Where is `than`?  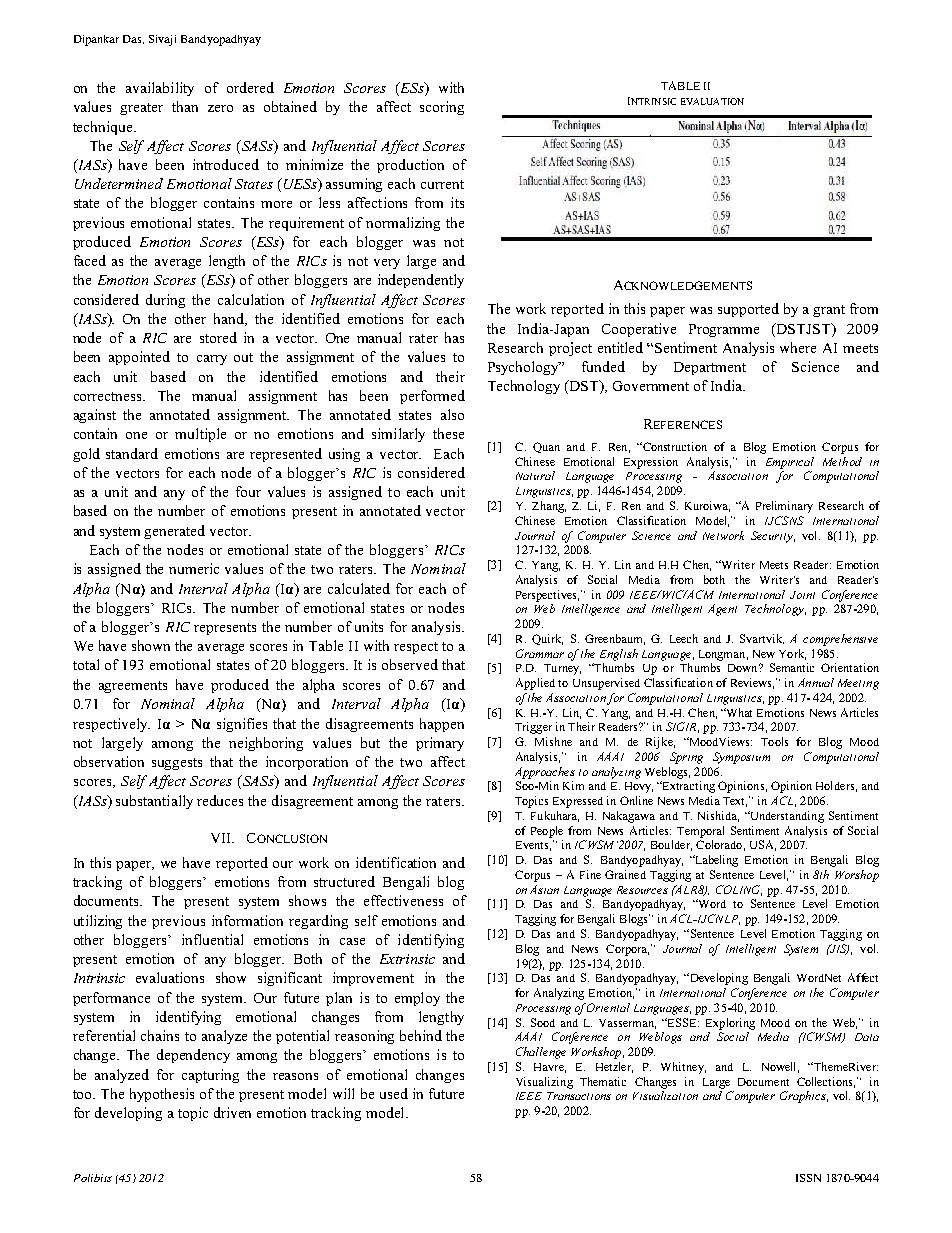
than is located at coordinates (185, 106).
